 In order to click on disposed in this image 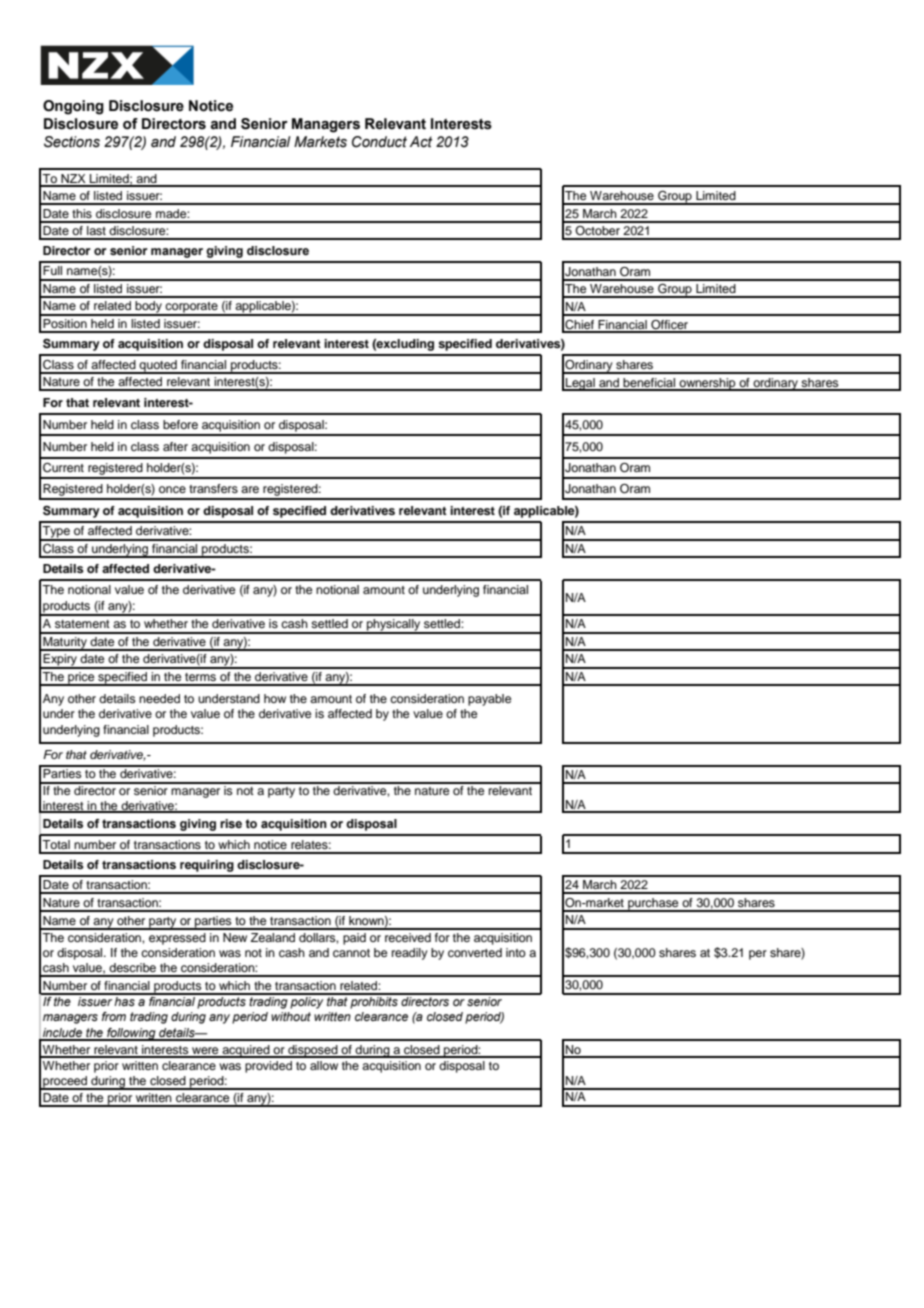, I will do `click(313, 1051)`.
